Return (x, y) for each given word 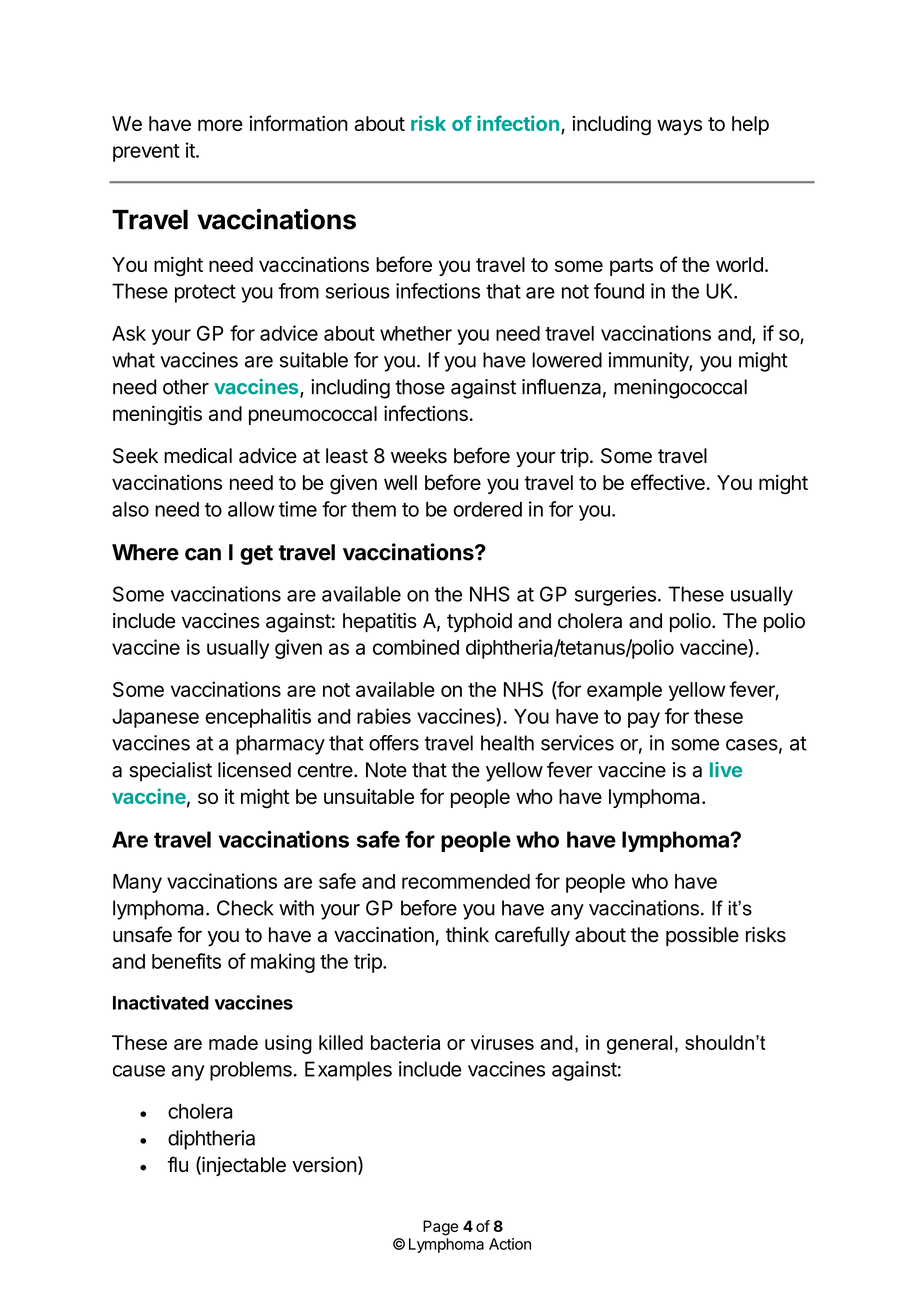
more (220, 125)
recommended (466, 881)
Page (440, 1228)
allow (251, 509)
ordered (487, 509)
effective (668, 482)
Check (245, 908)
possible (702, 936)
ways (679, 127)
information (298, 123)
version (324, 1165)
